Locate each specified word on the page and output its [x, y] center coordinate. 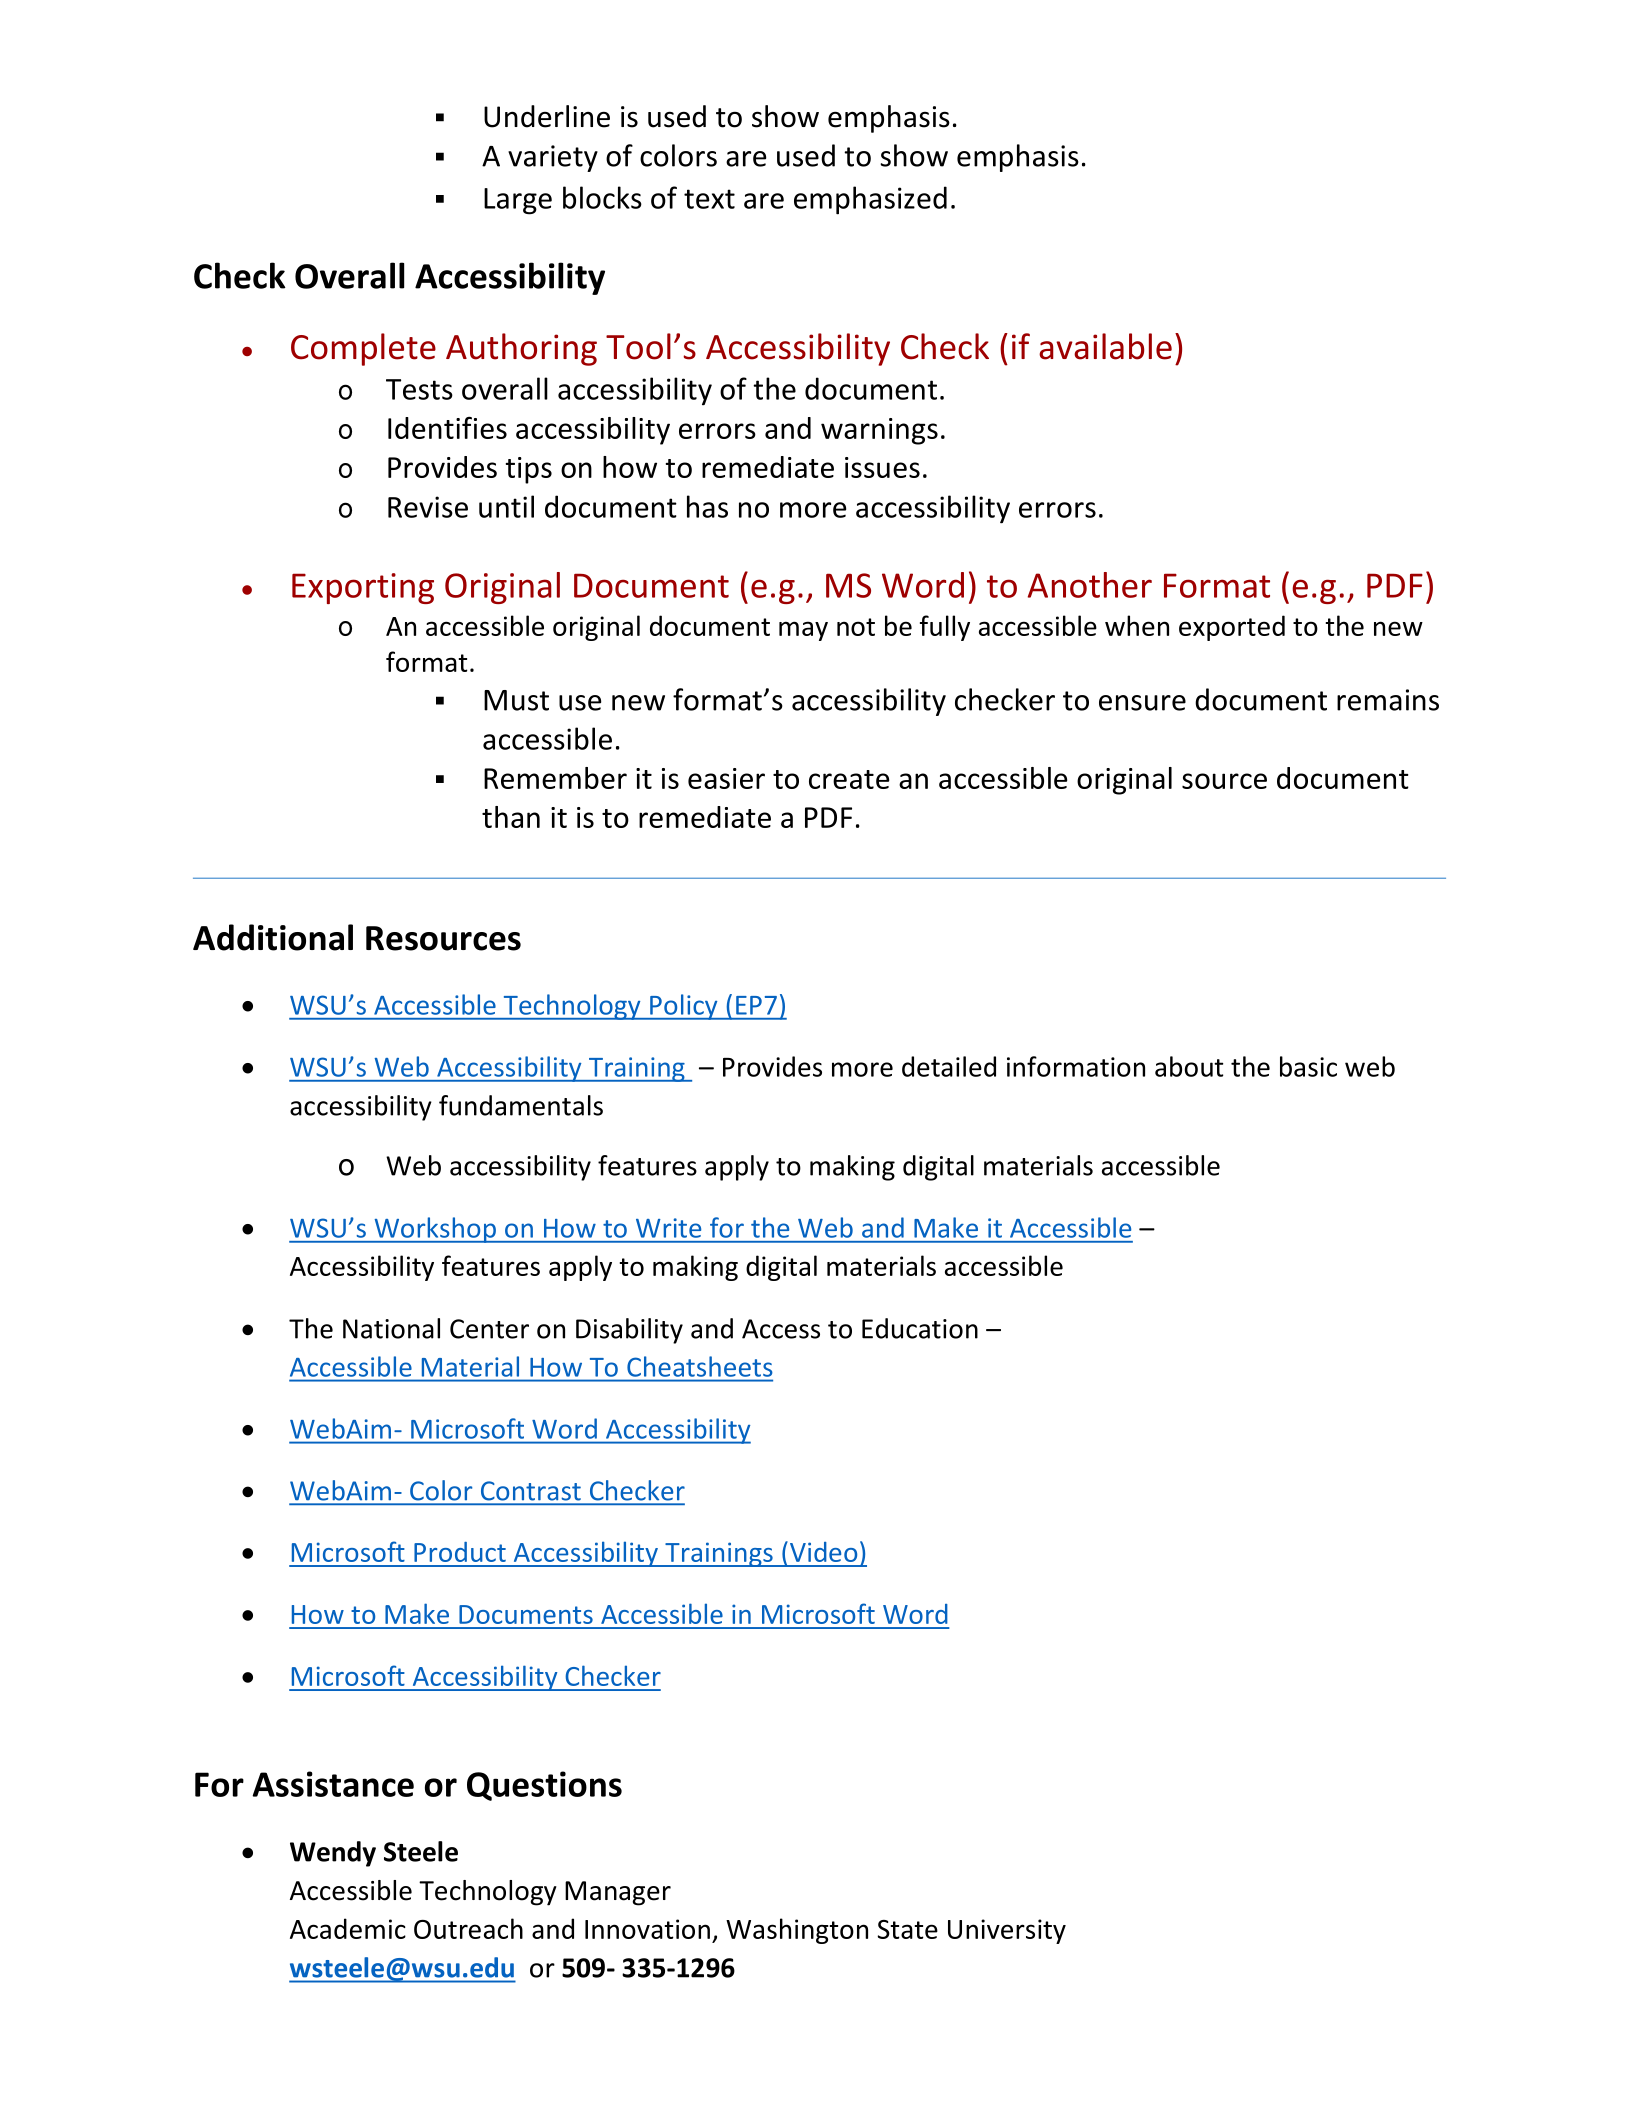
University [1007, 1931]
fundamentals [521, 1105]
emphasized [870, 200]
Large [518, 201]
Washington [797, 1931]
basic [1308, 1066]
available [1105, 346]
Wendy [333, 1854]
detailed [949, 1066]
